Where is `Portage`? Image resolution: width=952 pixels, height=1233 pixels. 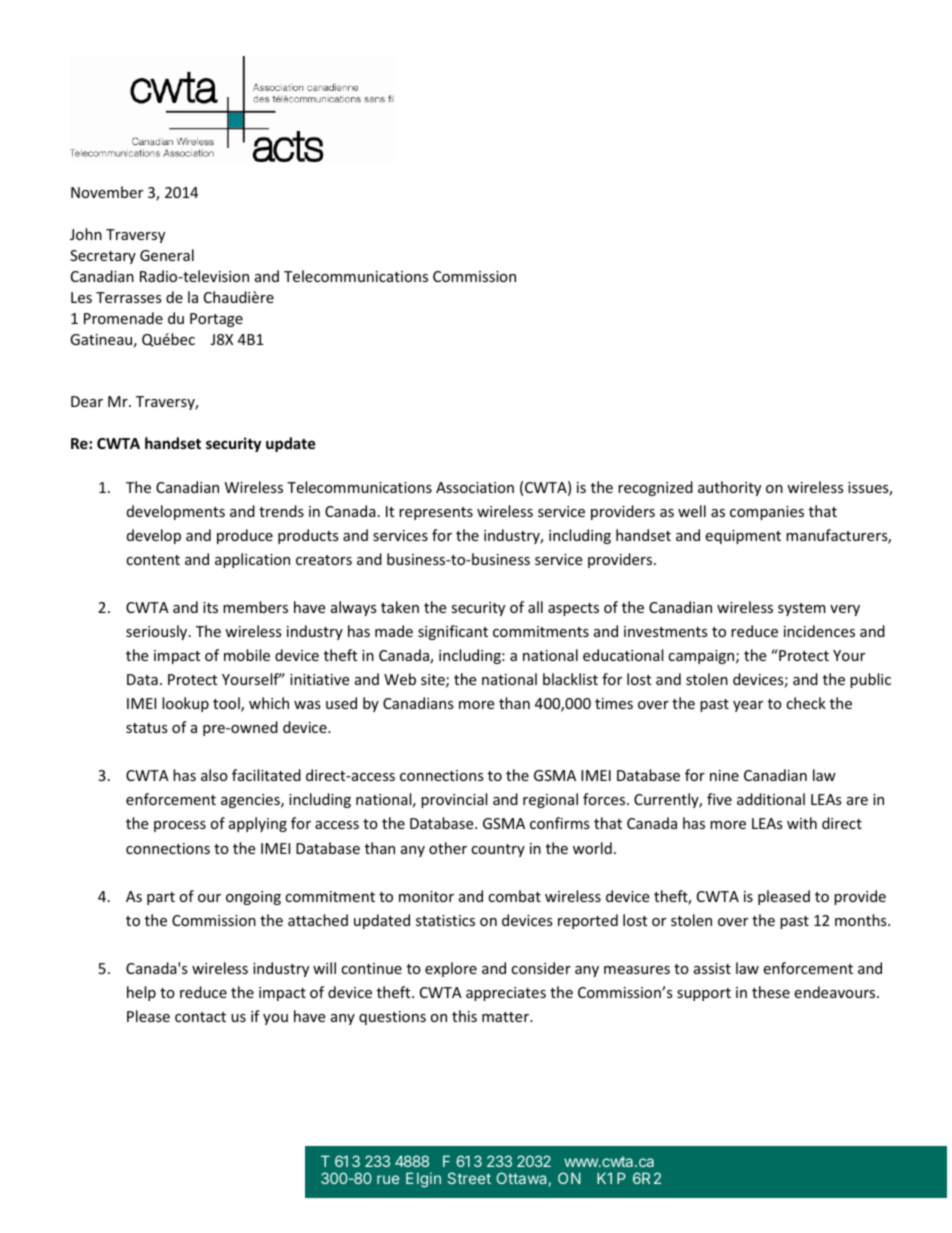
Portage is located at coordinates (216, 320).
